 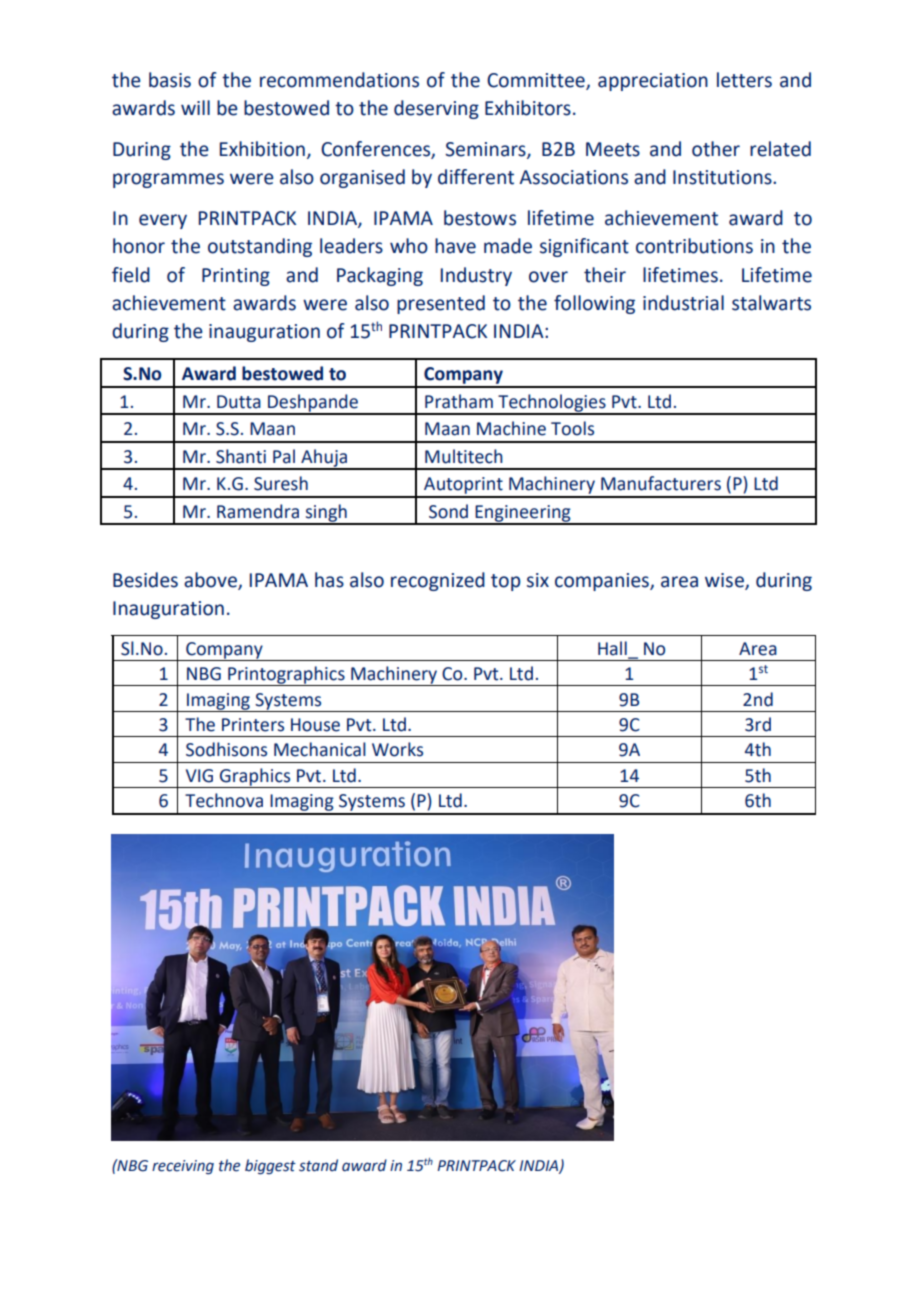 I want to click on other, so click(x=716, y=149).
